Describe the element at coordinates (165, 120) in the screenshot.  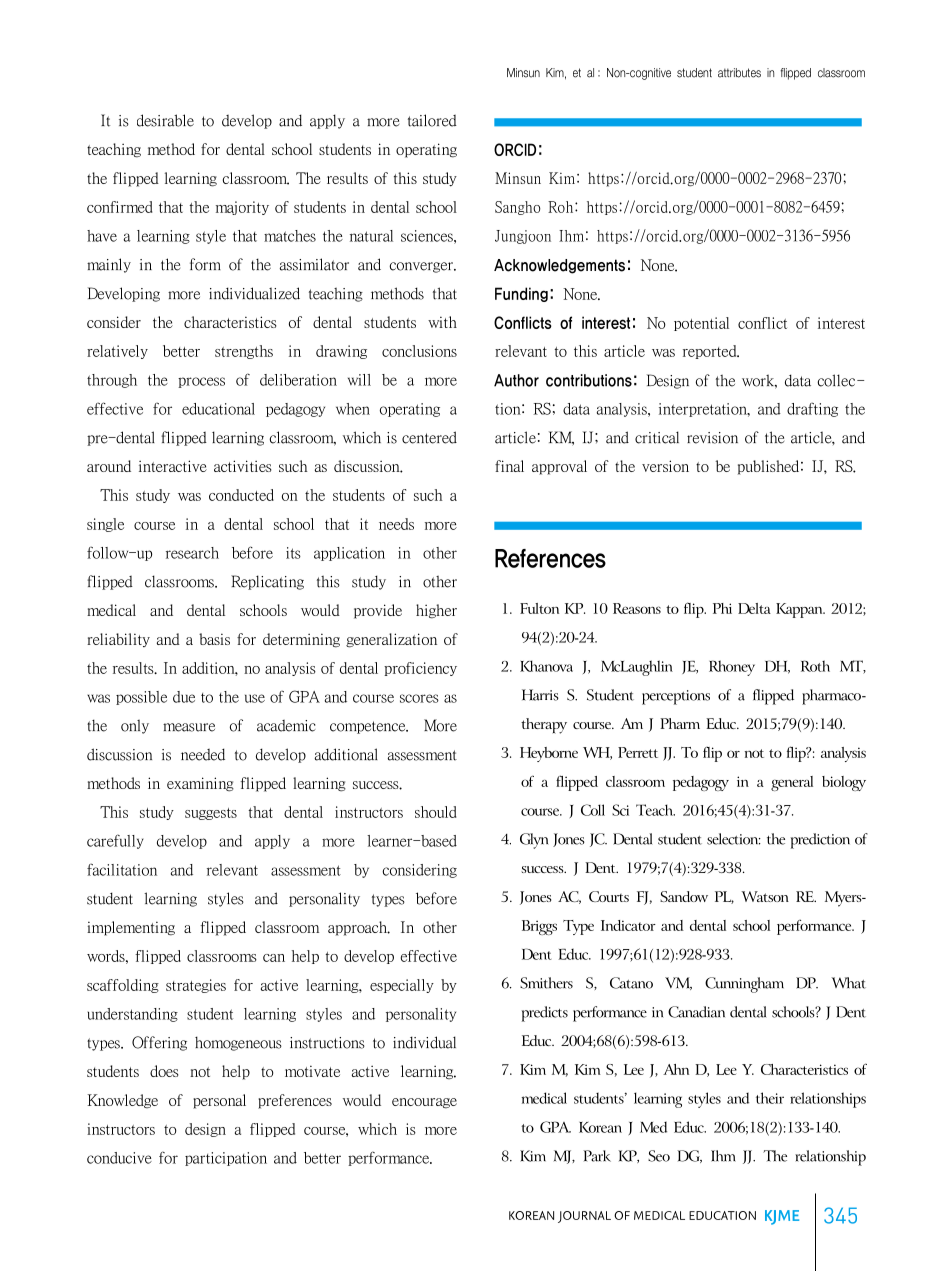
I see `desirable` at that location.
